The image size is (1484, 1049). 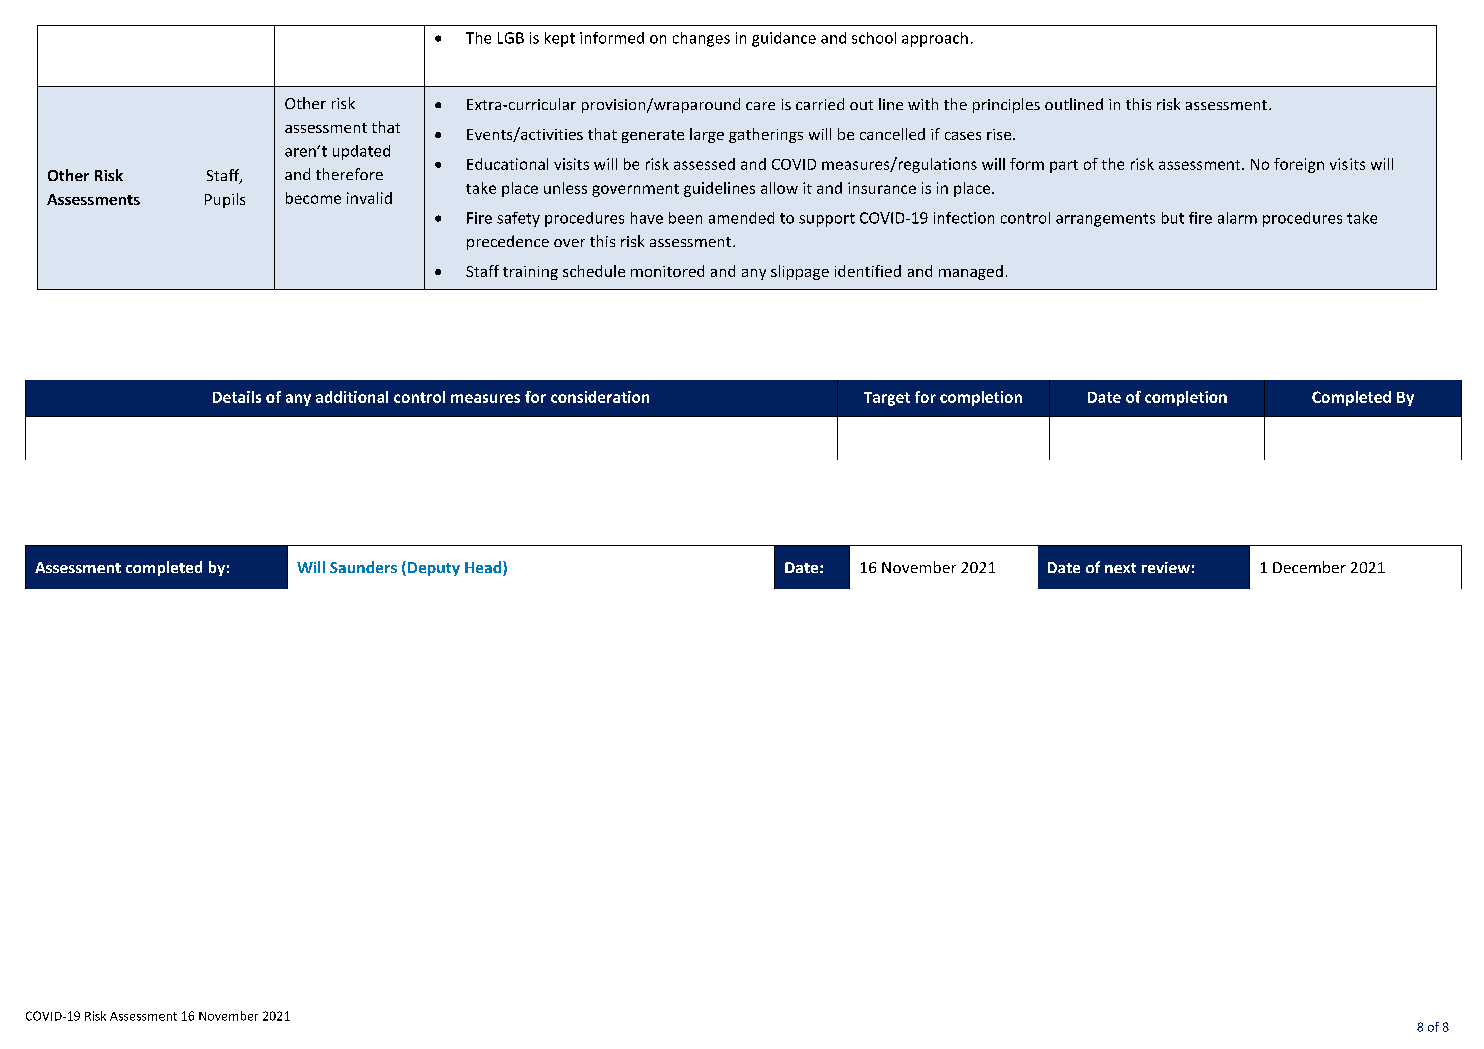 What do you see at coordinates (511, 38) in the document?
I see `LGB` at bounding box center [511, 38].
